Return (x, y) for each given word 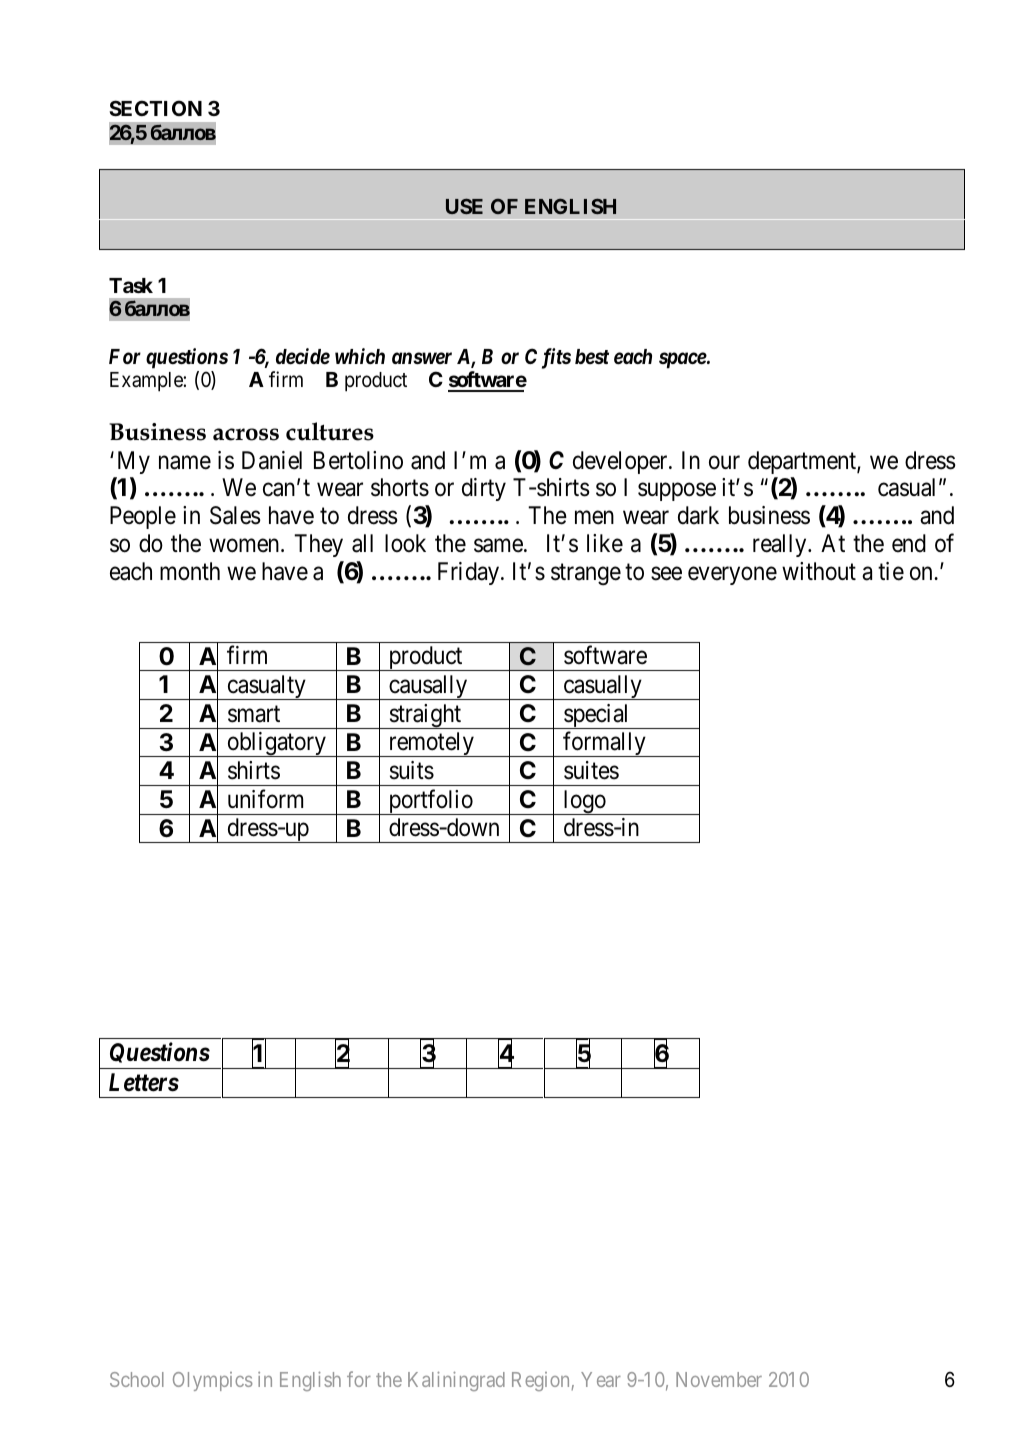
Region (540, 1381)
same (498, 546)
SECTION (155, 108)
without (819, 571)
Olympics (212, 1381)
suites (591, 770)
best (592, 356)
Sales (235, 515)
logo (584, 802)
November (719, 1379)
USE (464, 206)
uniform (265, 799)
